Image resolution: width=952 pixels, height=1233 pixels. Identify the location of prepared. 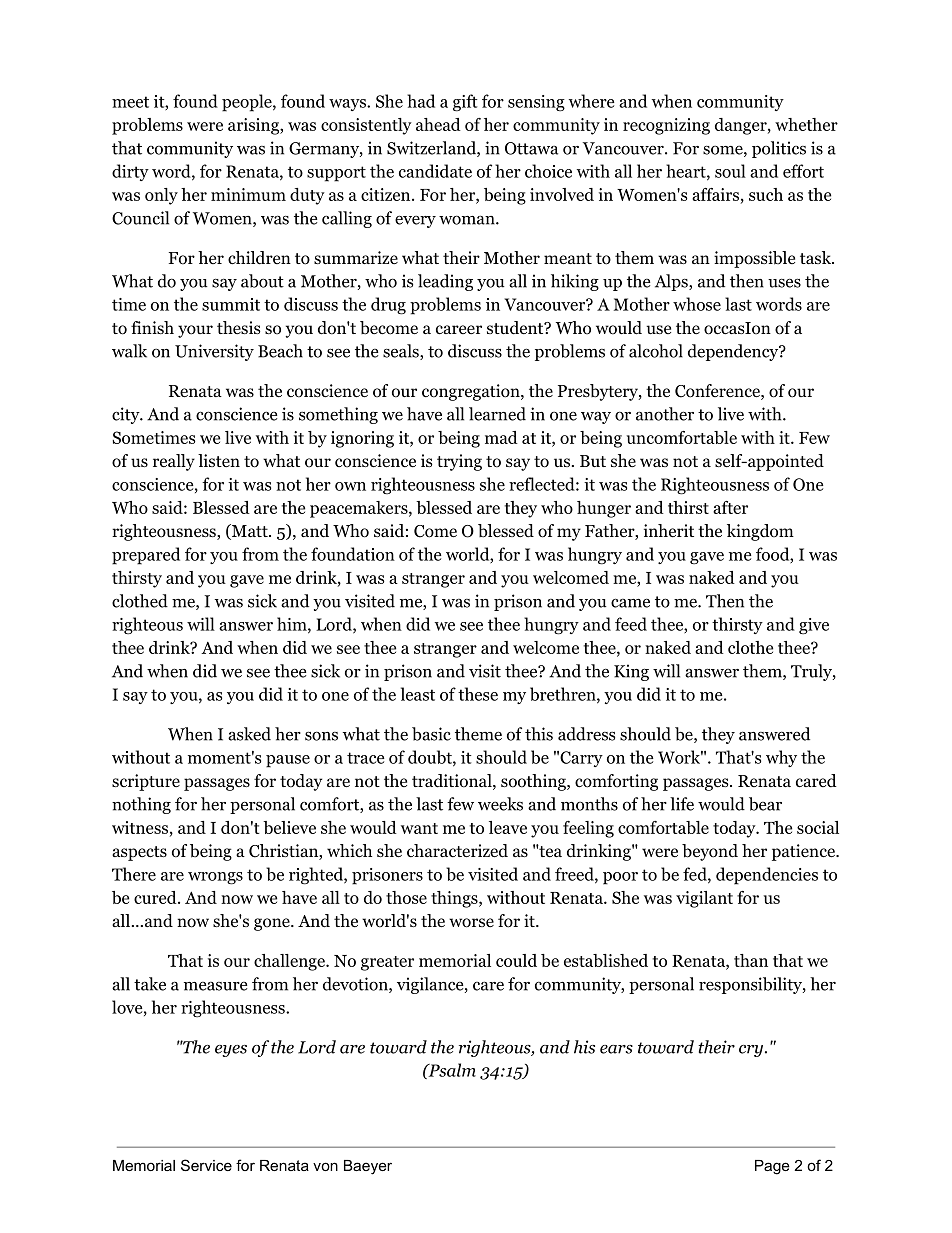
(146, 556).
